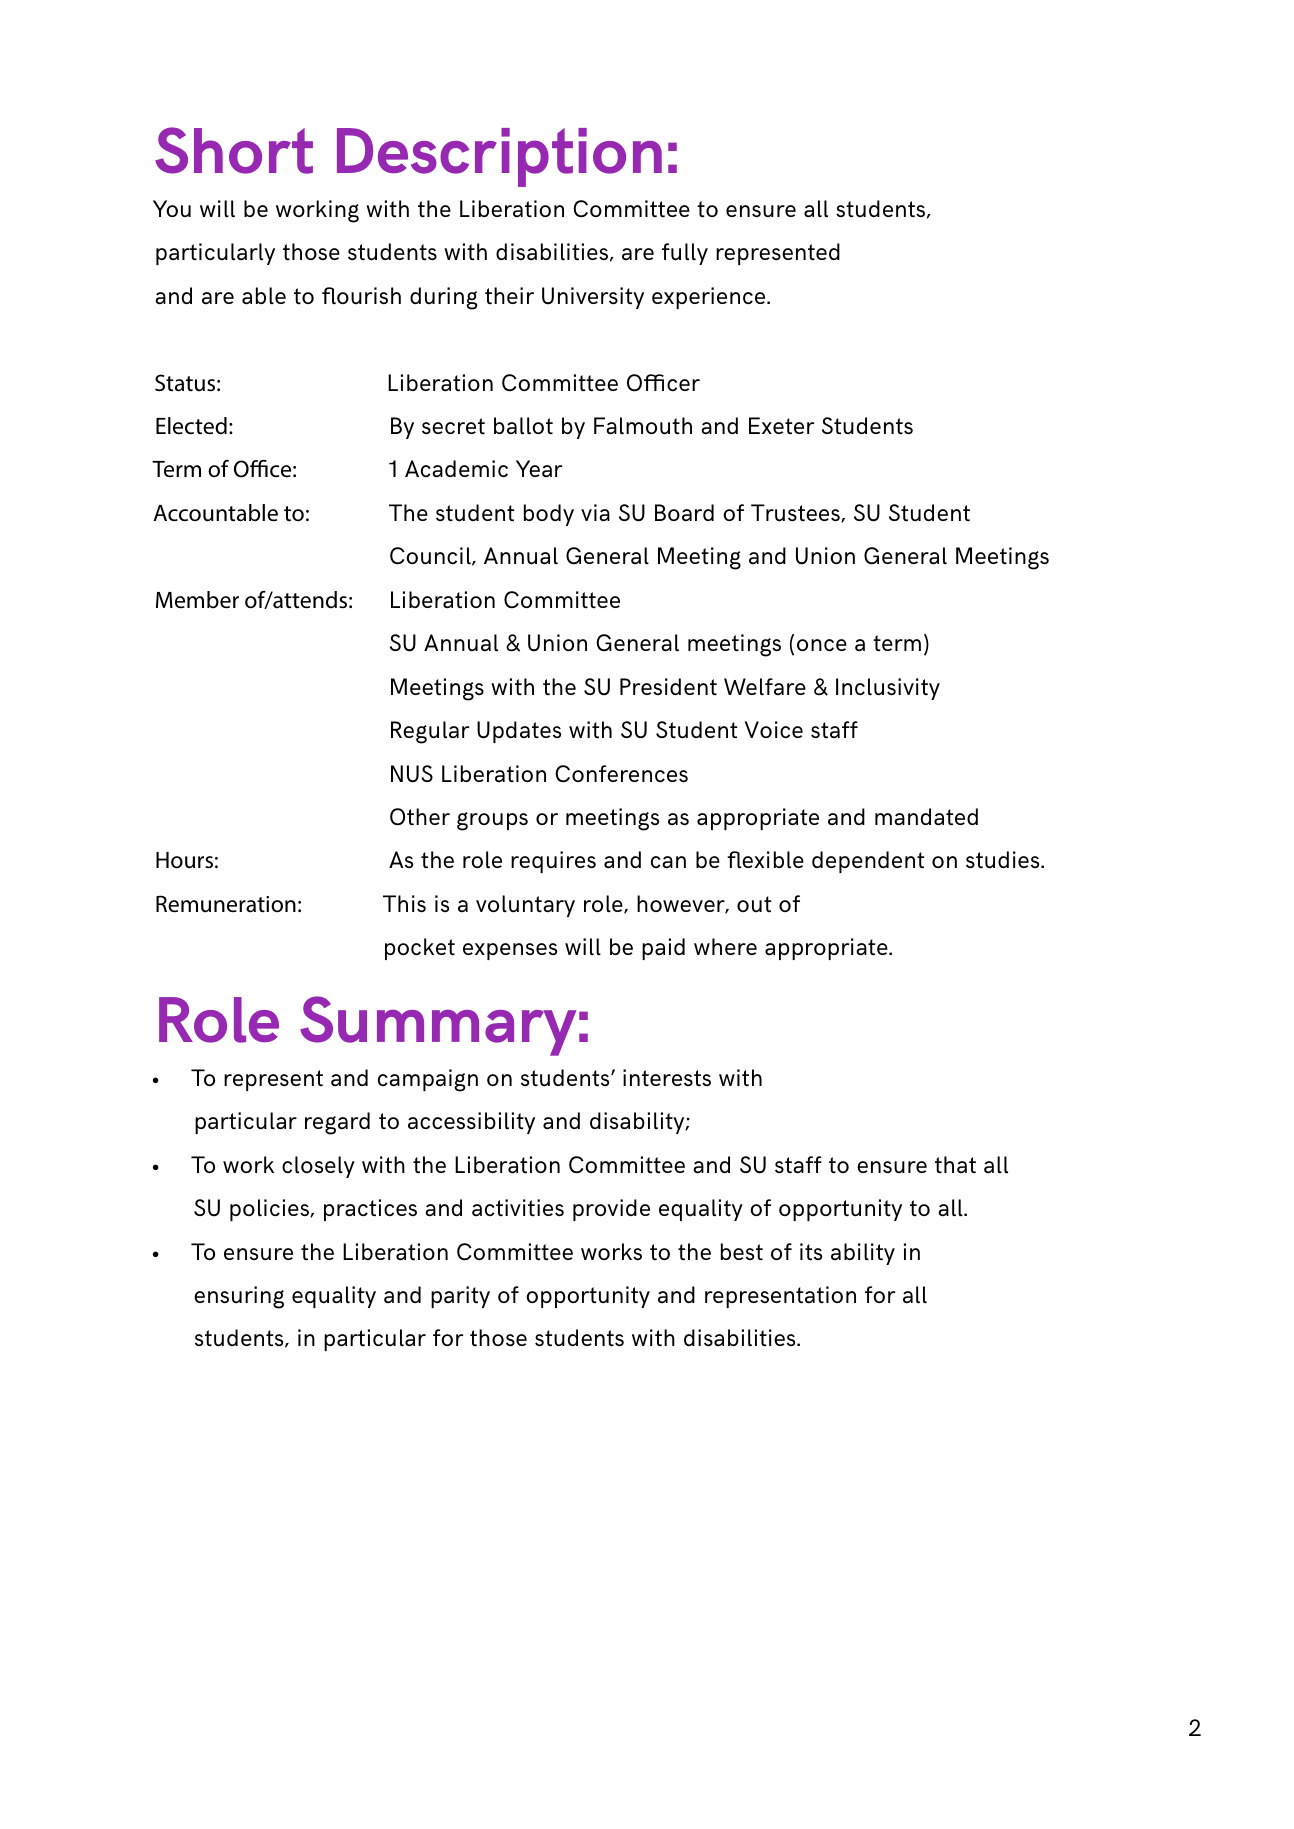  I want to click on expenses, so click(510, 951).
